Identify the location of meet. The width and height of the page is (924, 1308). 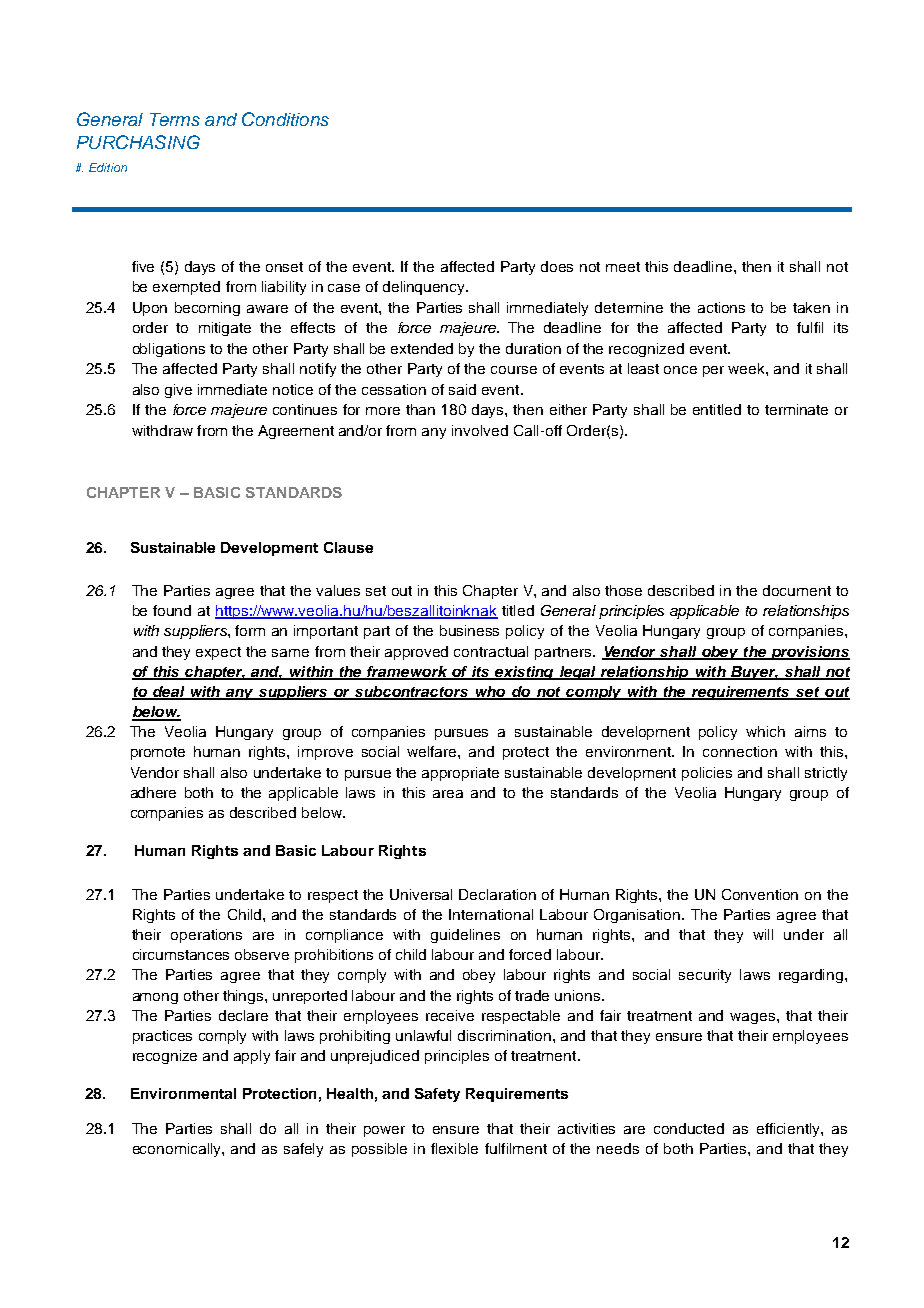
(623, 267).
